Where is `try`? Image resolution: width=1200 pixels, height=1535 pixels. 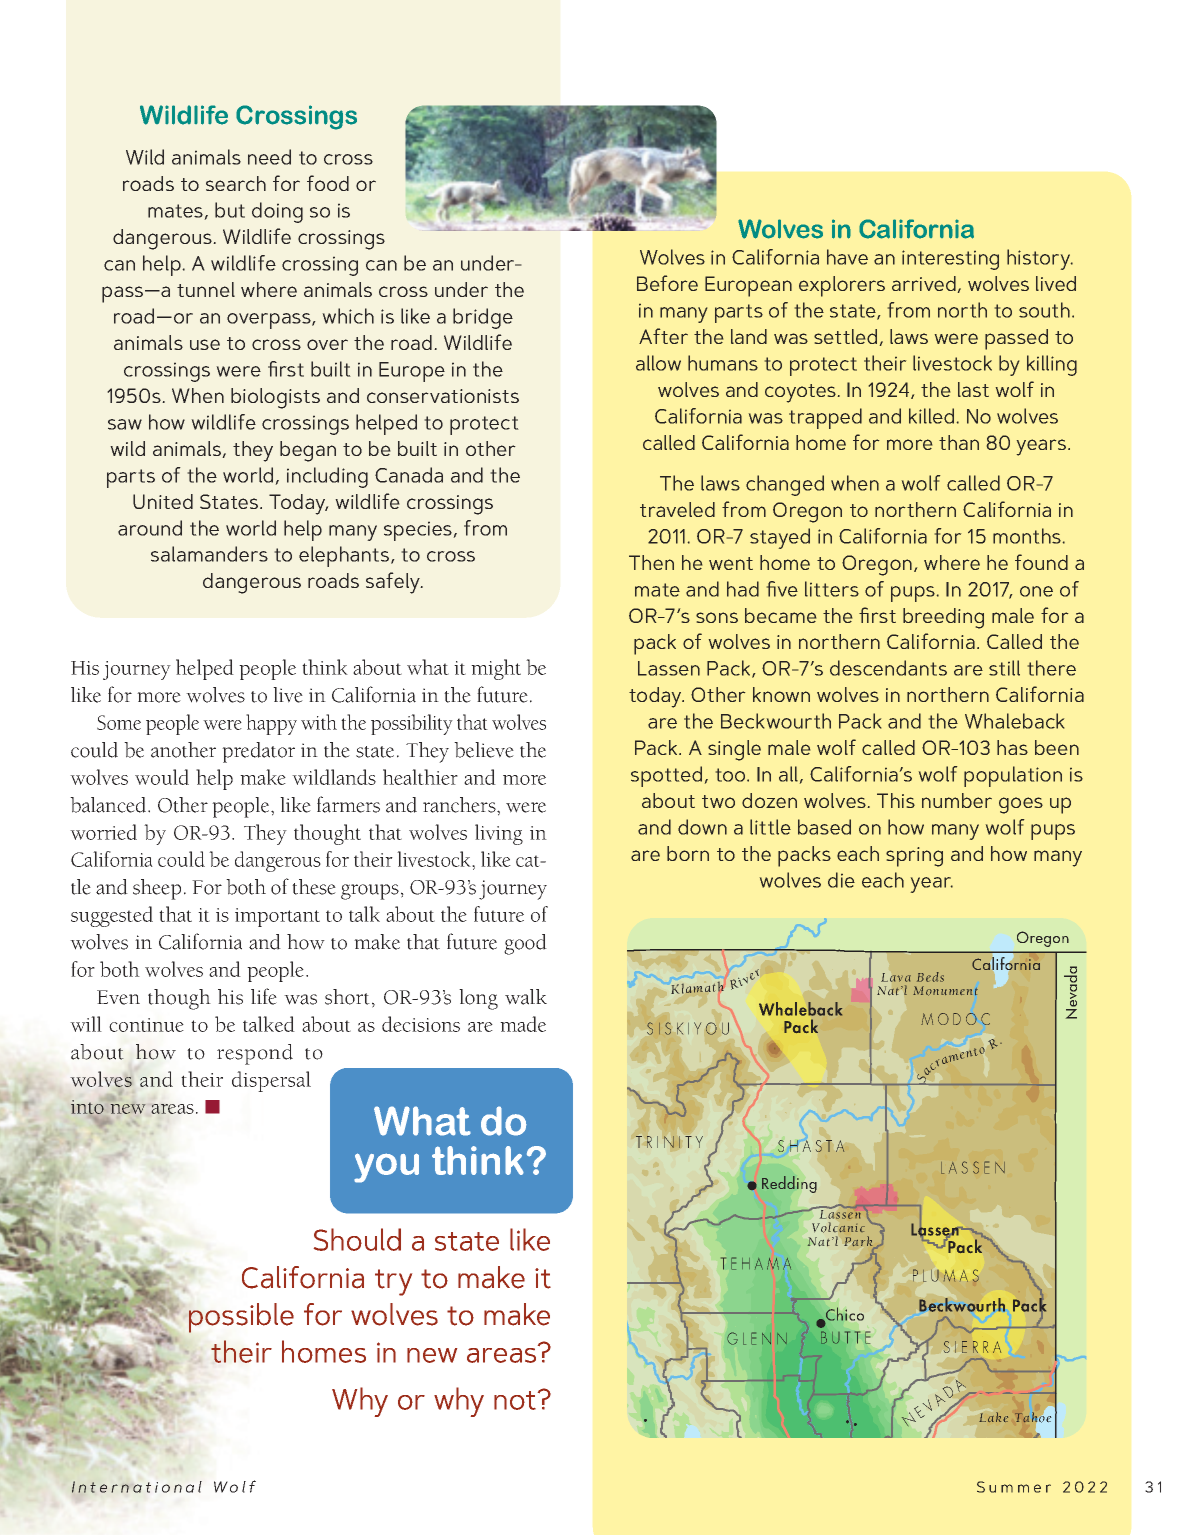
try is located at coordinates (393, 1282).
